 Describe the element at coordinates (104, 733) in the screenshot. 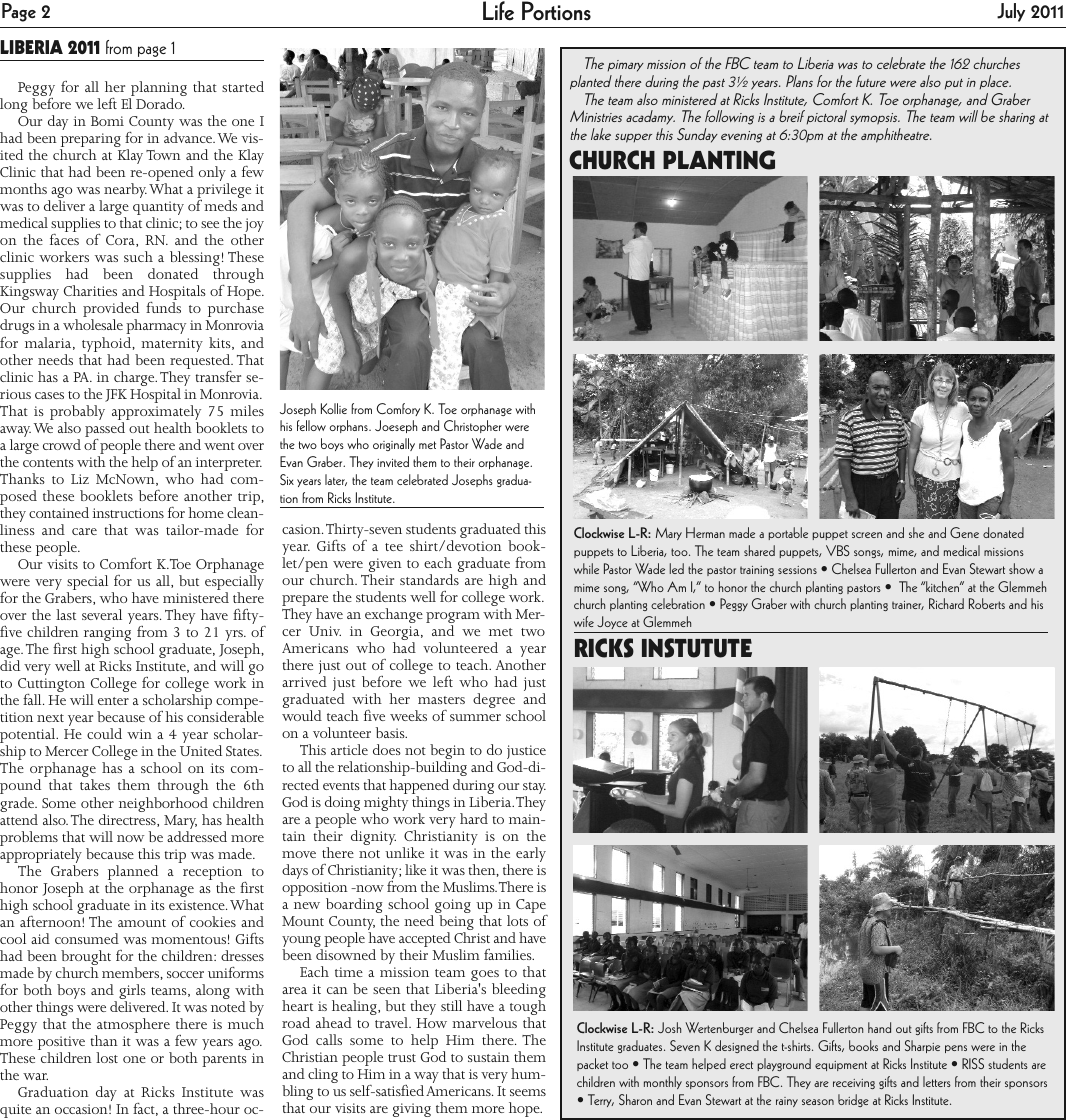

I see `could` at that location.
